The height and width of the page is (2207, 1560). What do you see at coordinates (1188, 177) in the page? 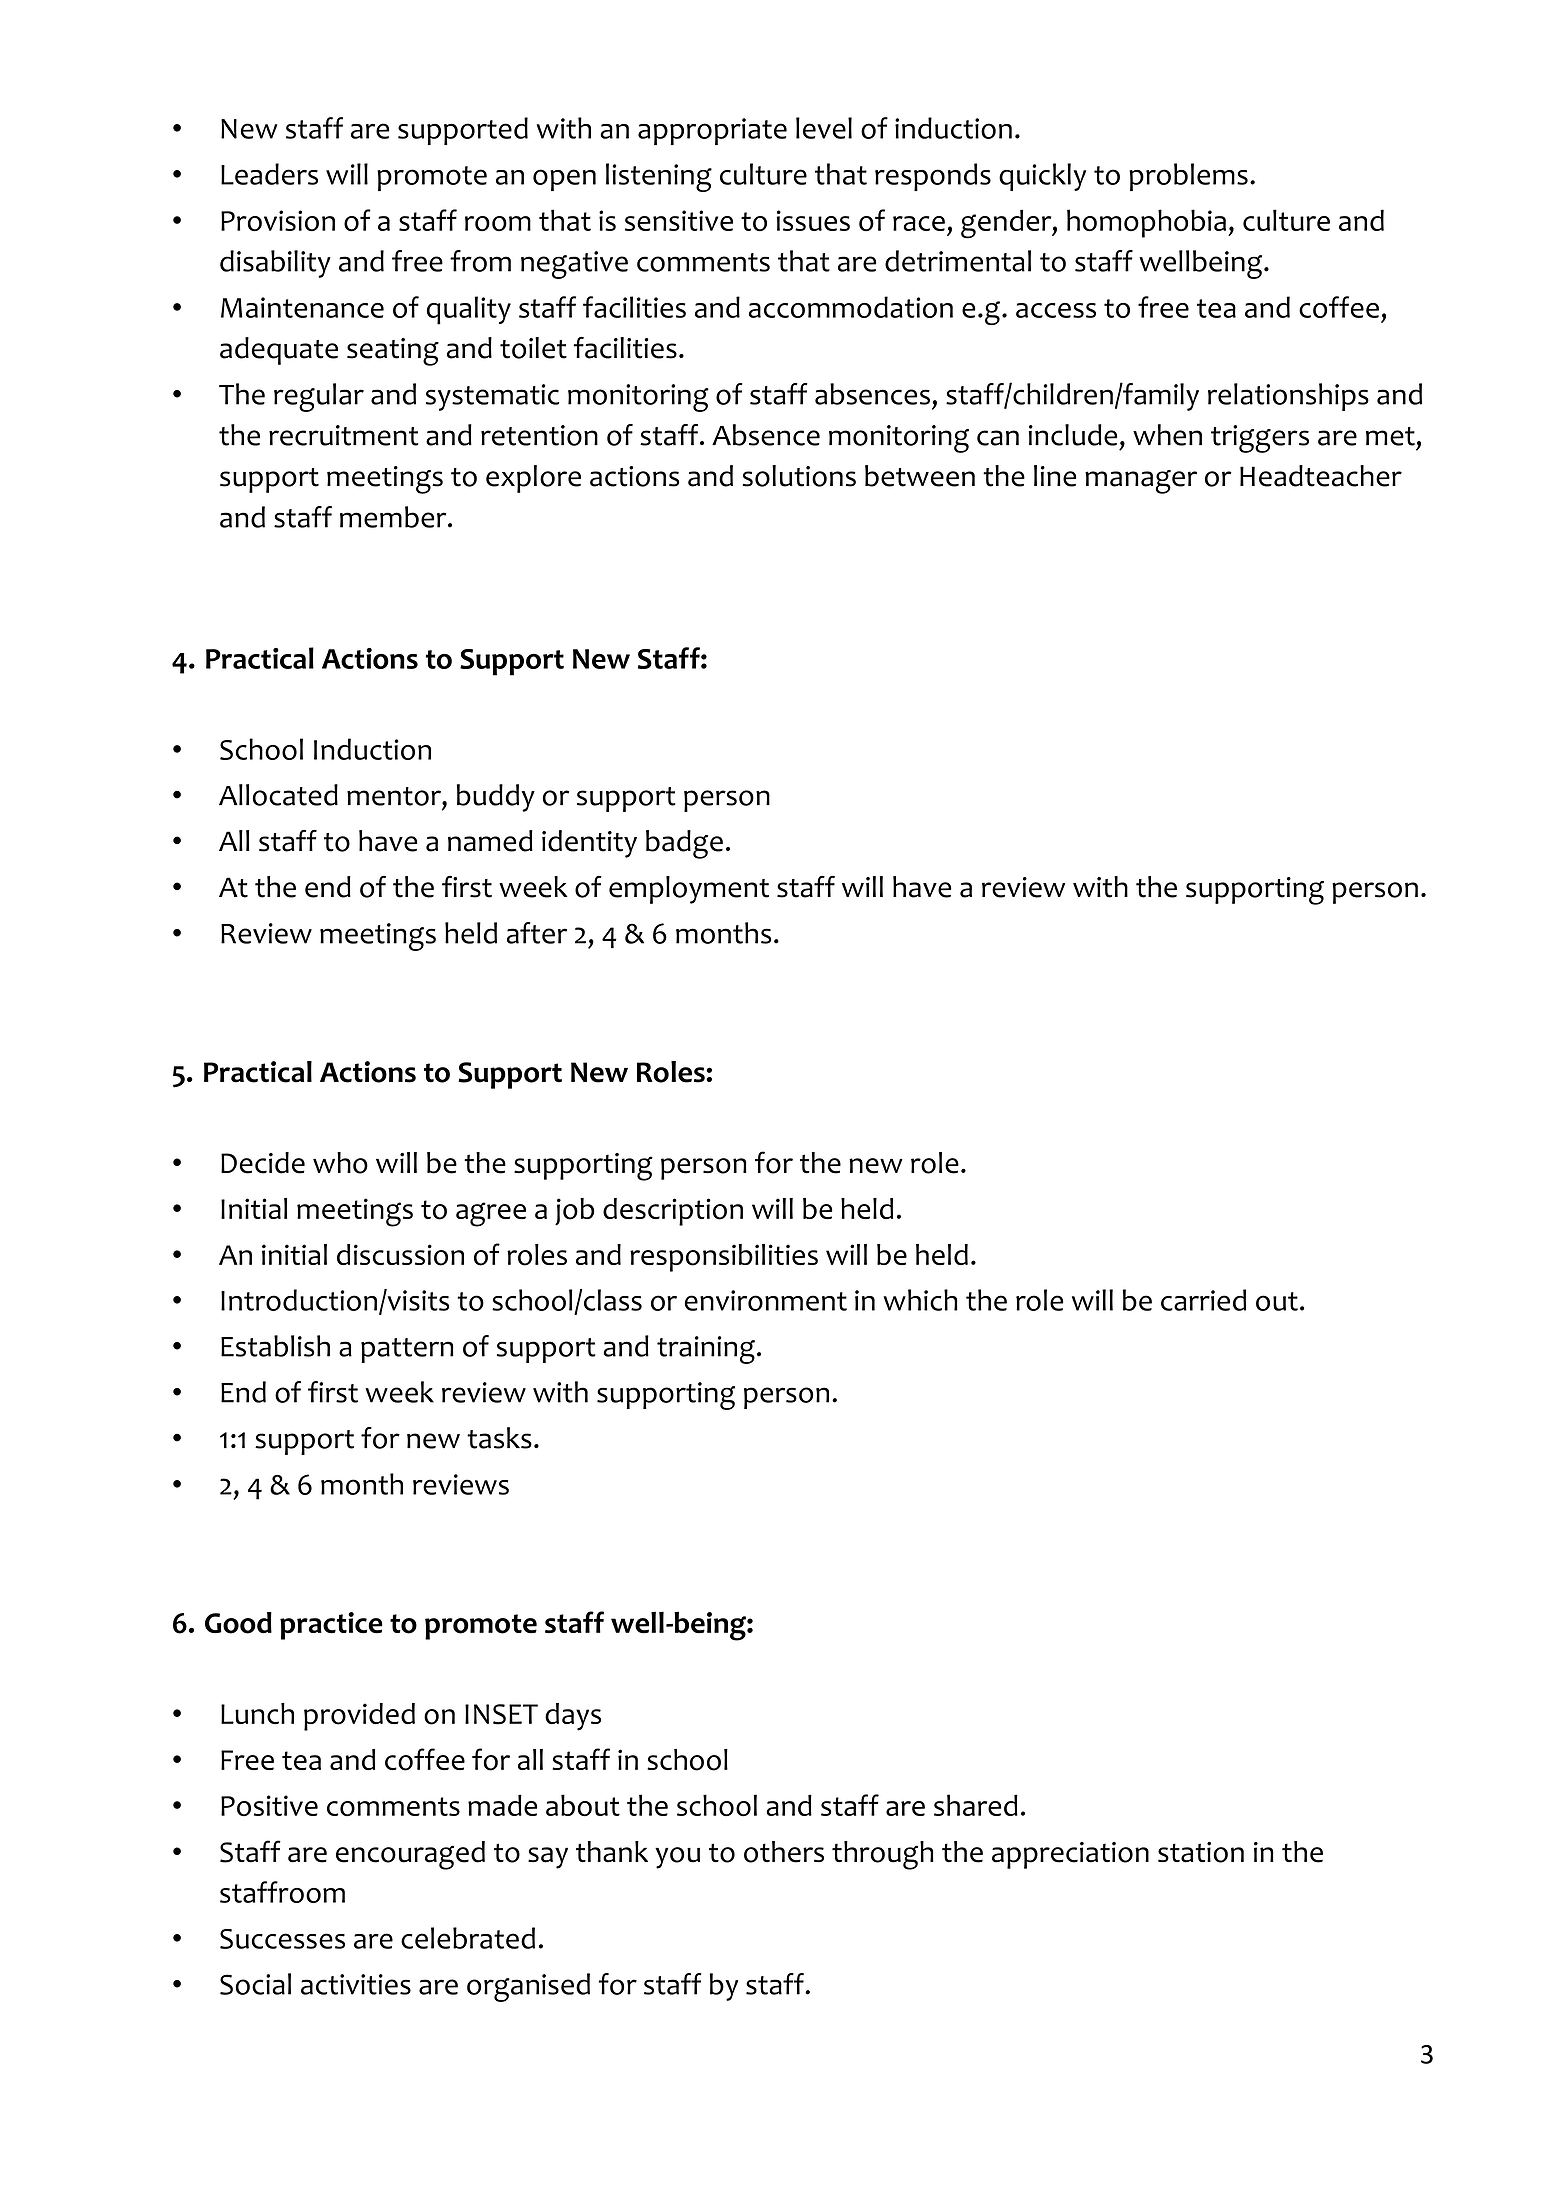
I see `problems` at bounding box center [1188, 177].
